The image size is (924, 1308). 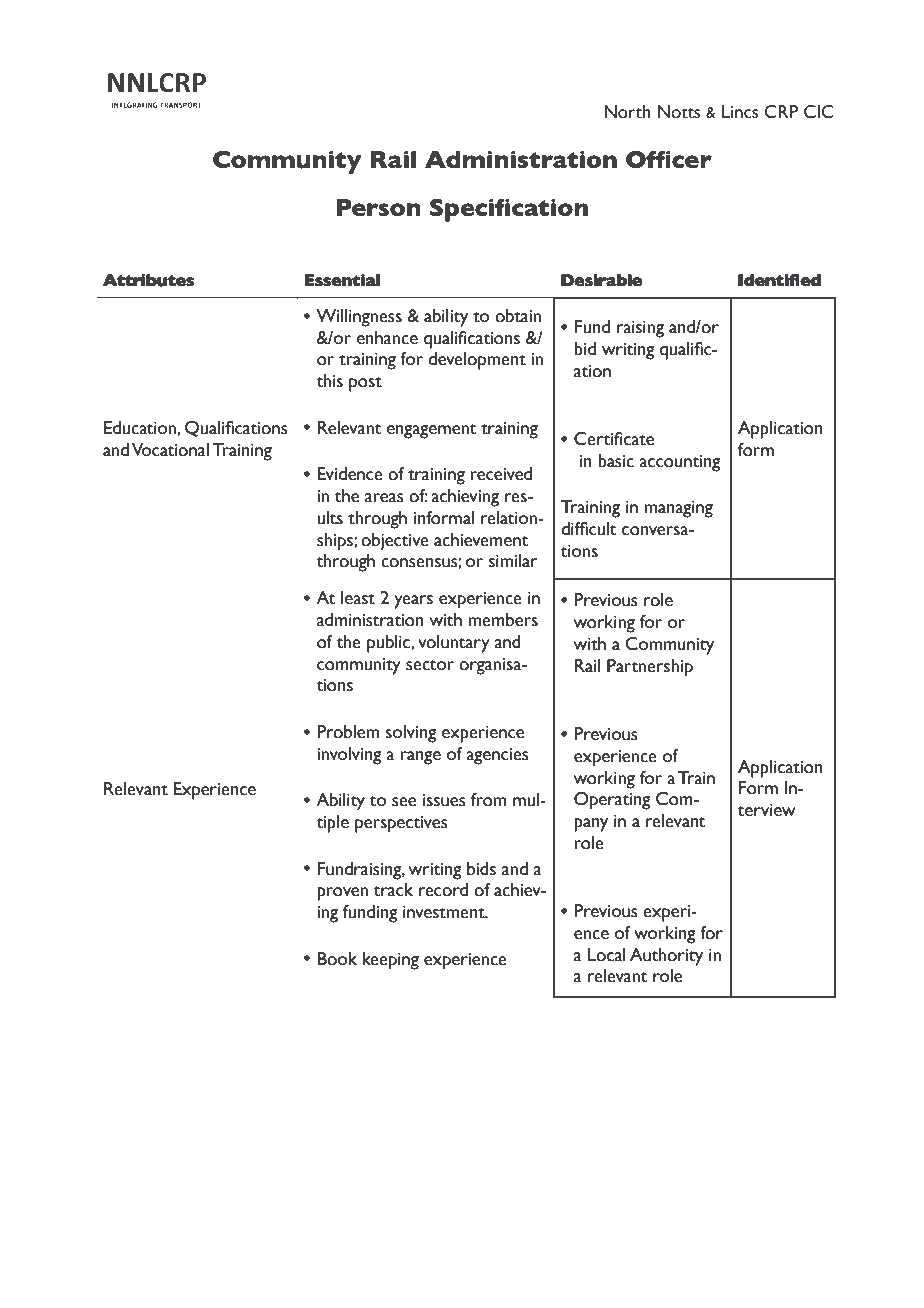 What do you see at coordinates (627, 112) in the document?
I see `North` at bounding box center [627, 112].
